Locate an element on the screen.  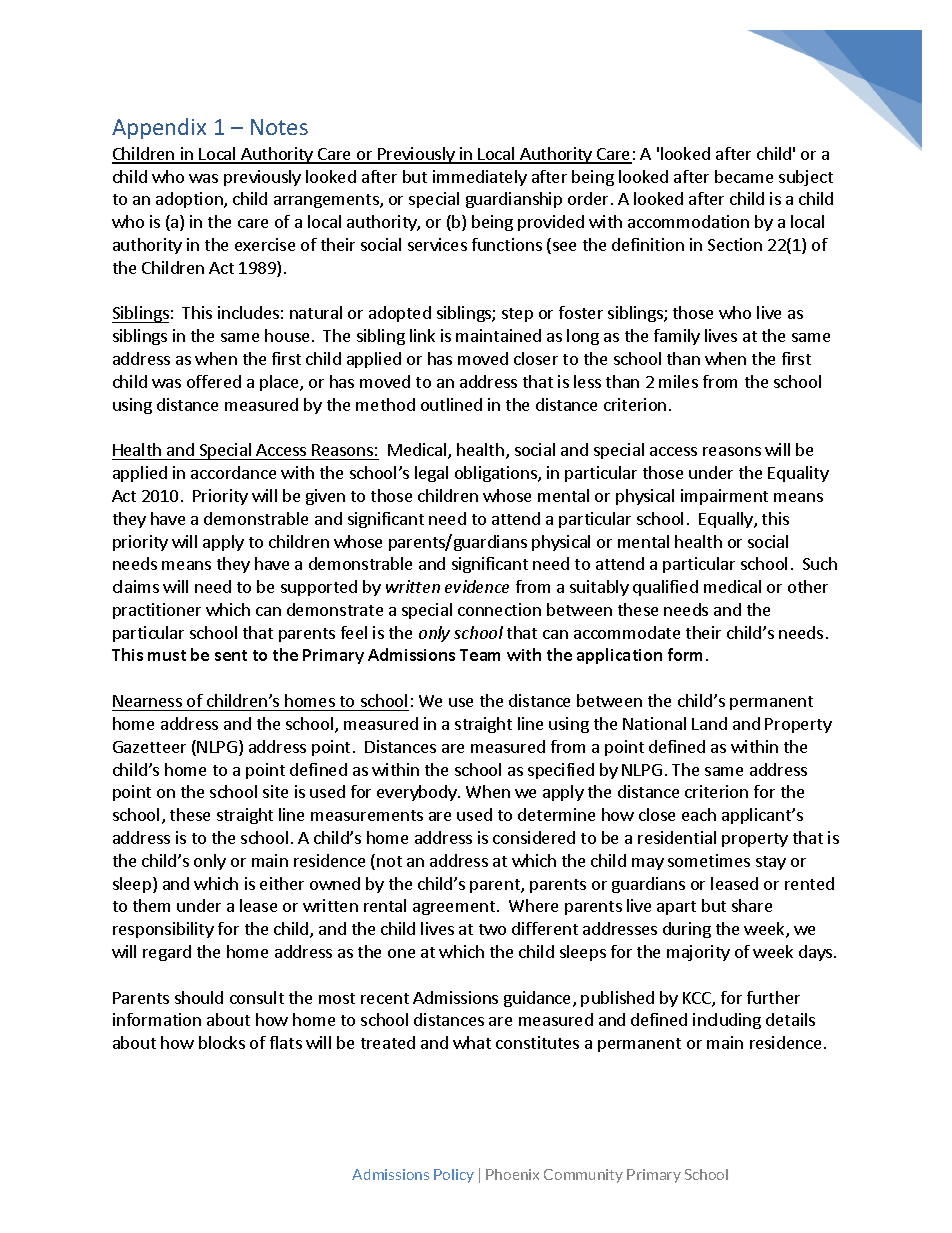
became is located at coordinates (744, 176).
